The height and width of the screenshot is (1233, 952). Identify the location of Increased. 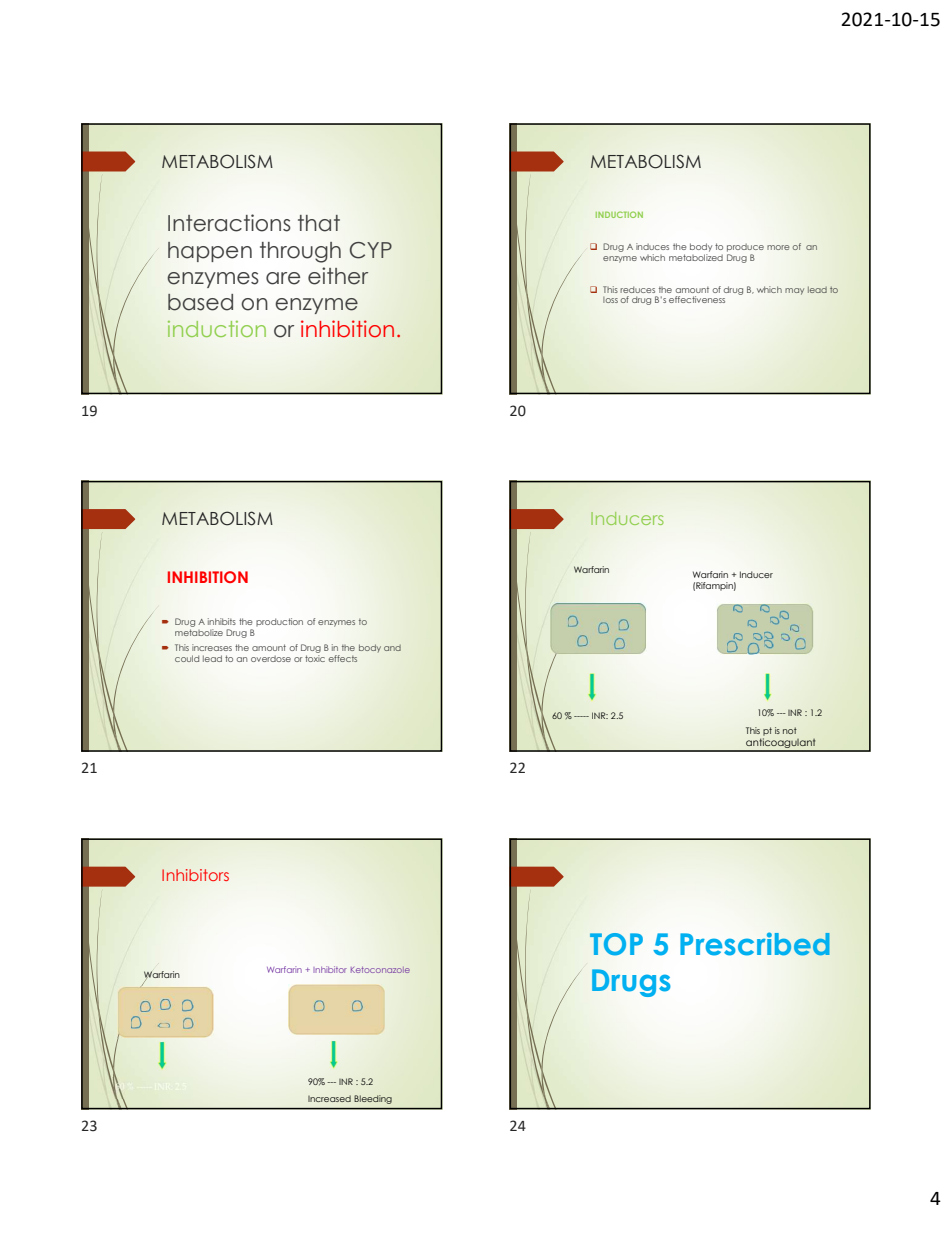
(329, 1098).
